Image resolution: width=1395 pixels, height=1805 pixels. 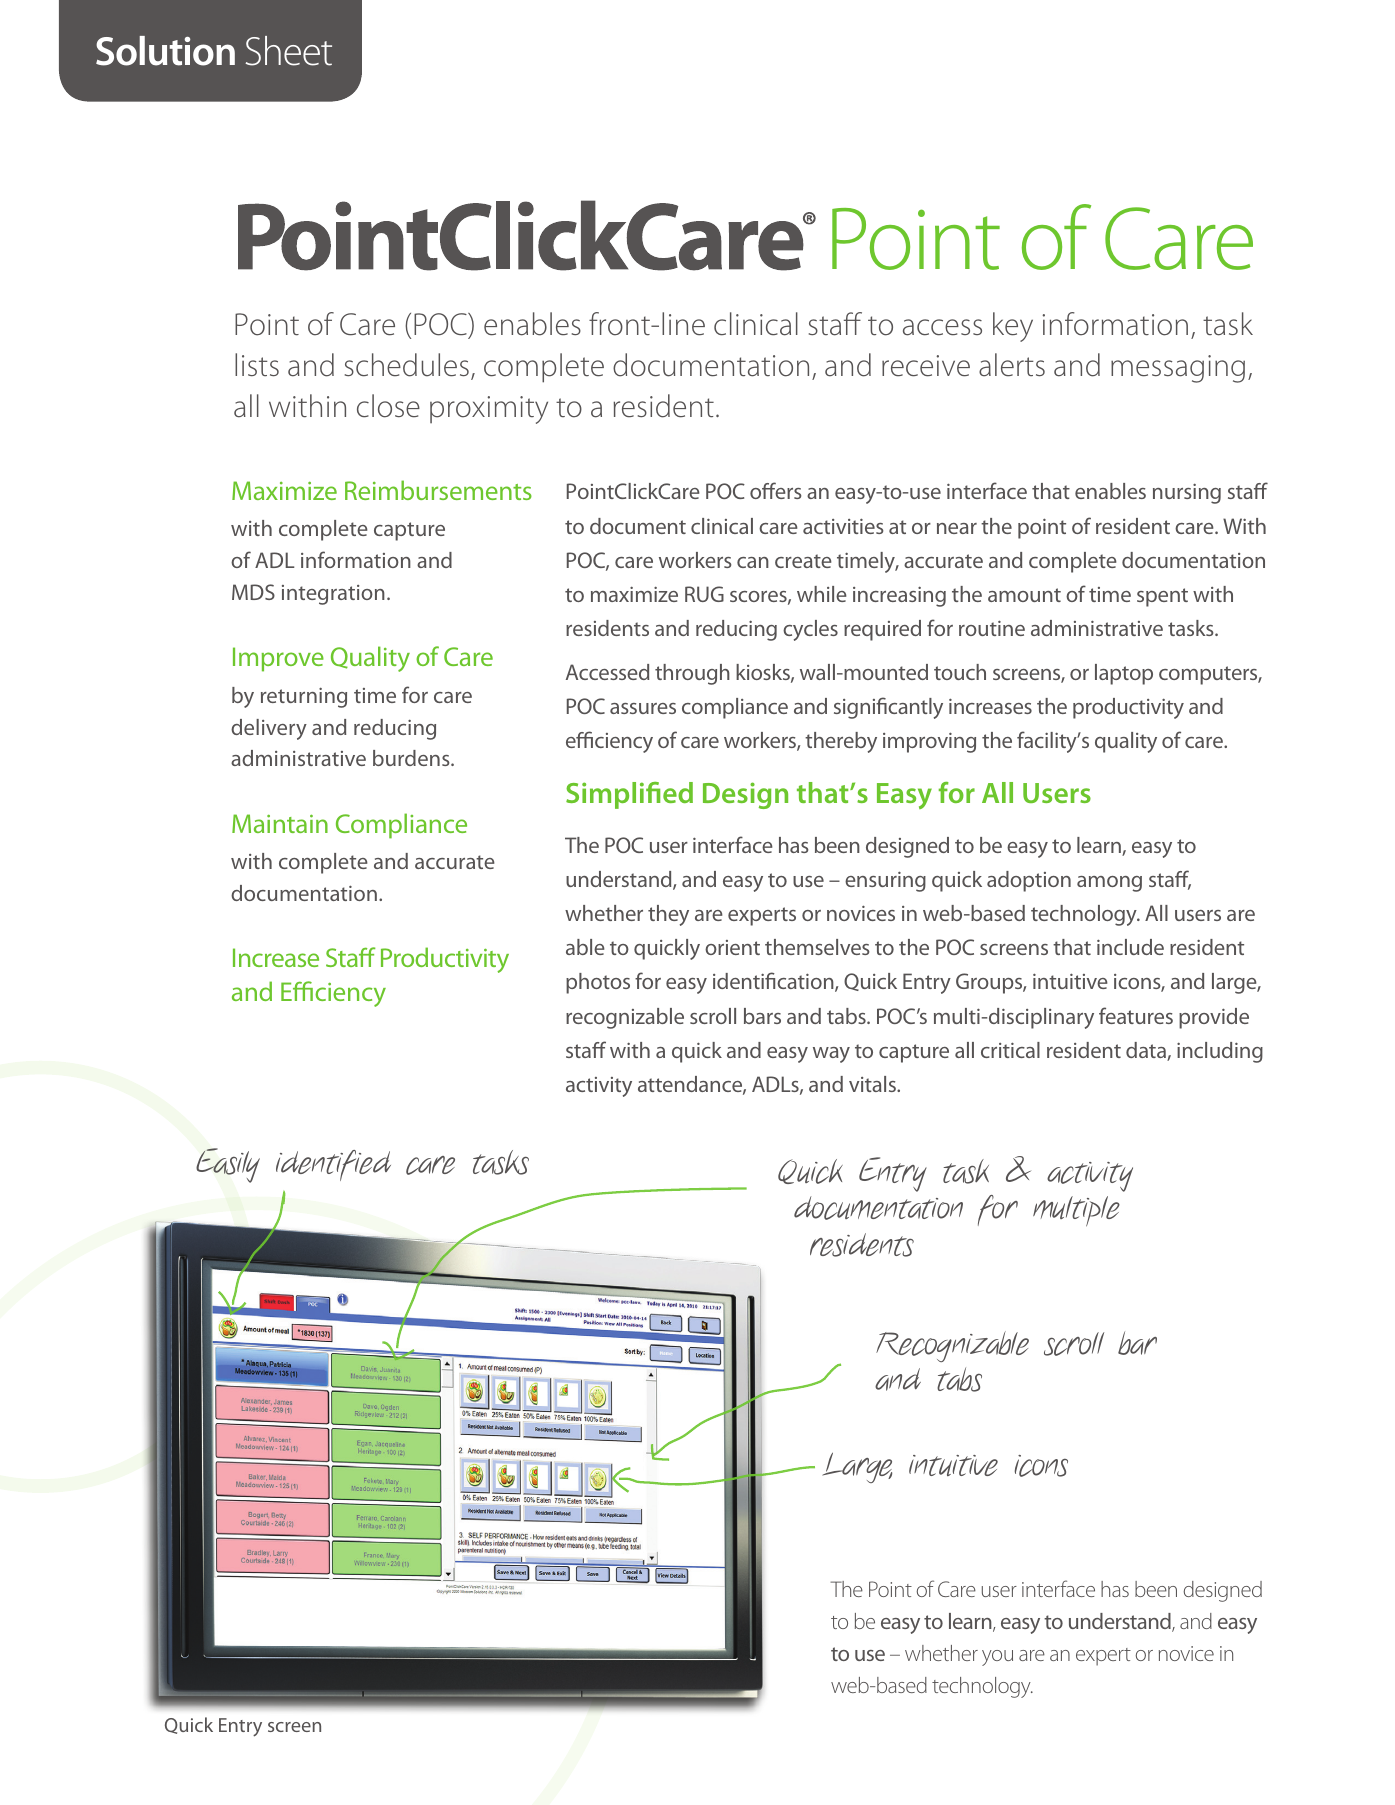 I want to click on identified, so click(x=333, y=1165).
